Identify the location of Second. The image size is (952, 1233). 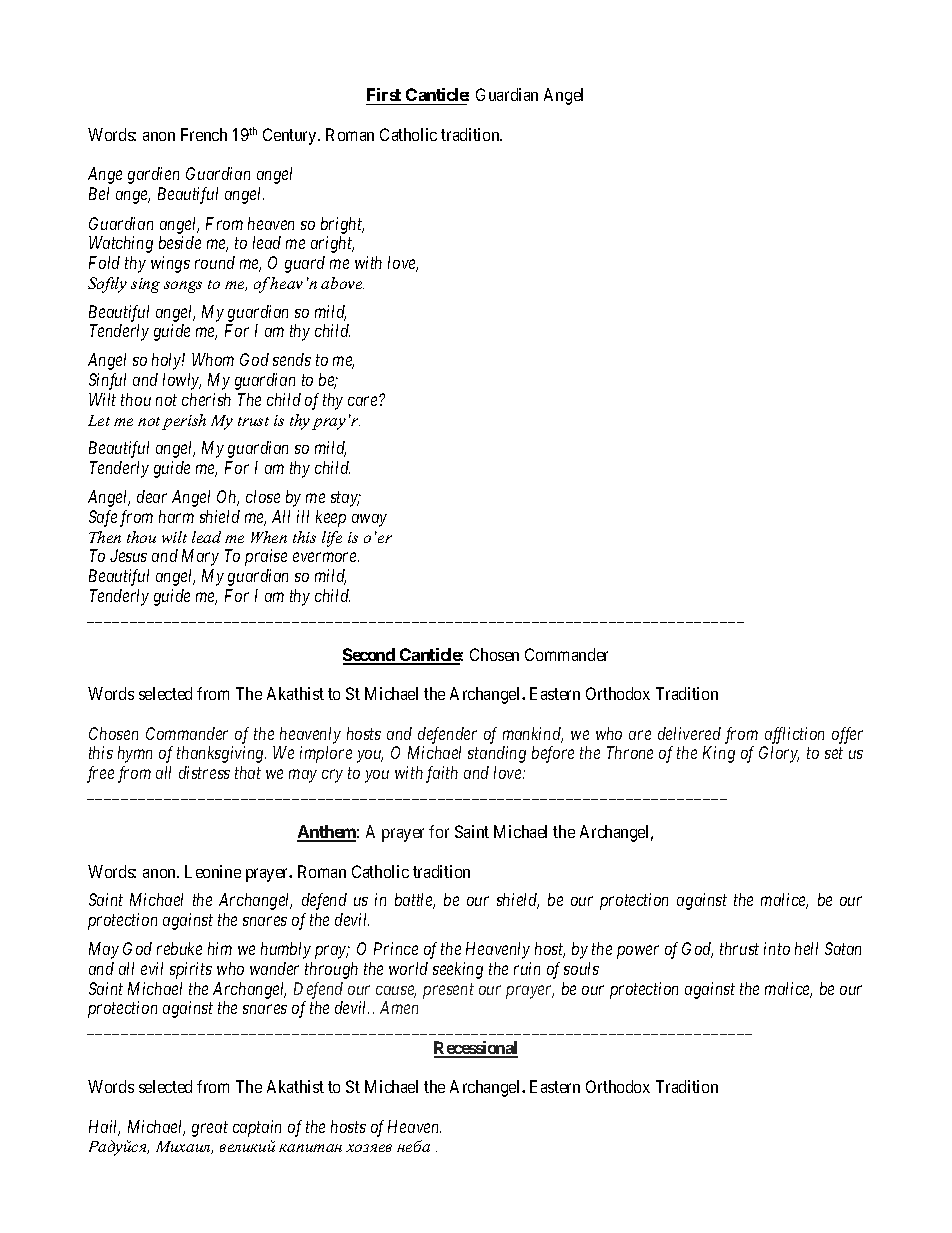
(370, 656).
